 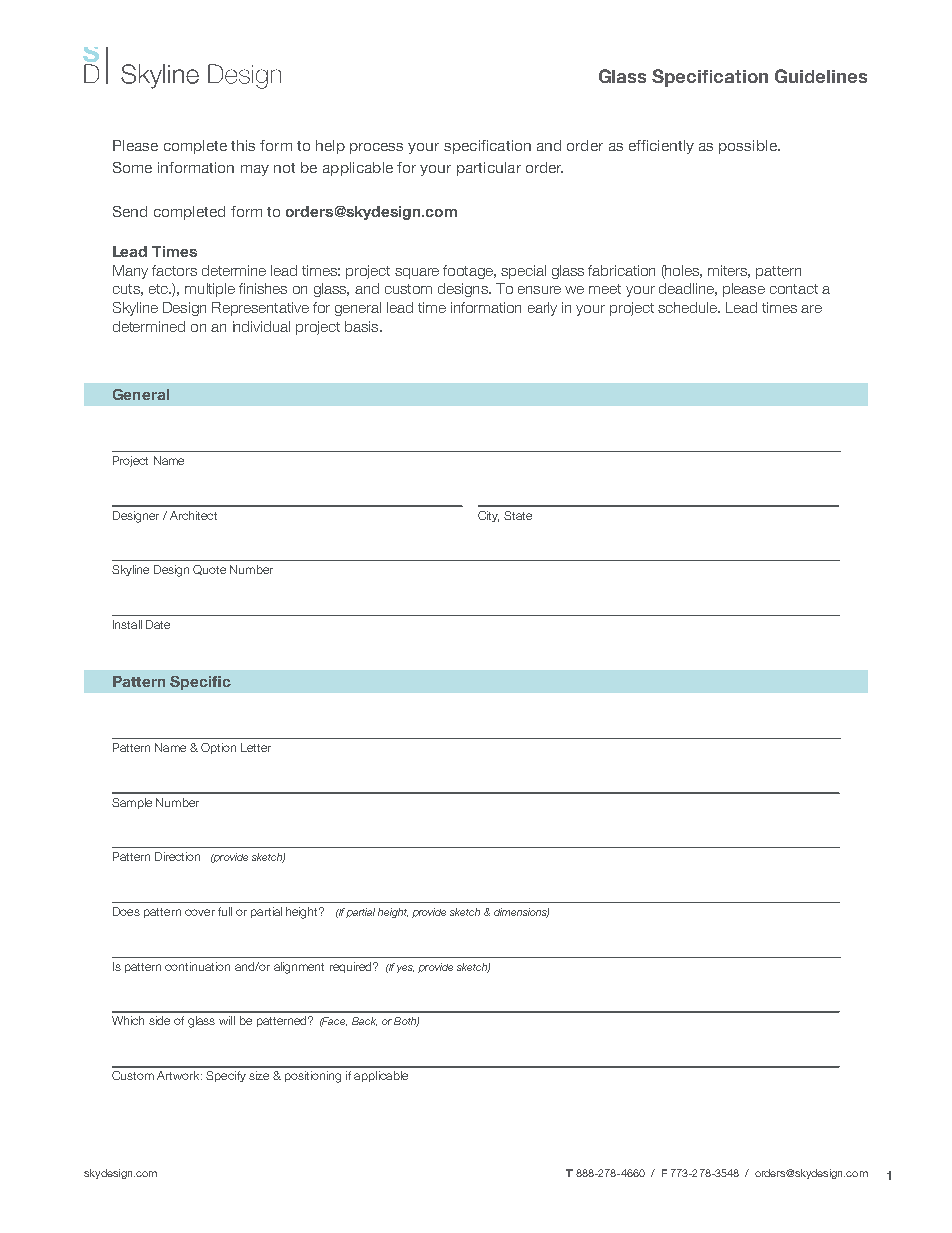 I want to click on possible, so click(x=749, y=147).
